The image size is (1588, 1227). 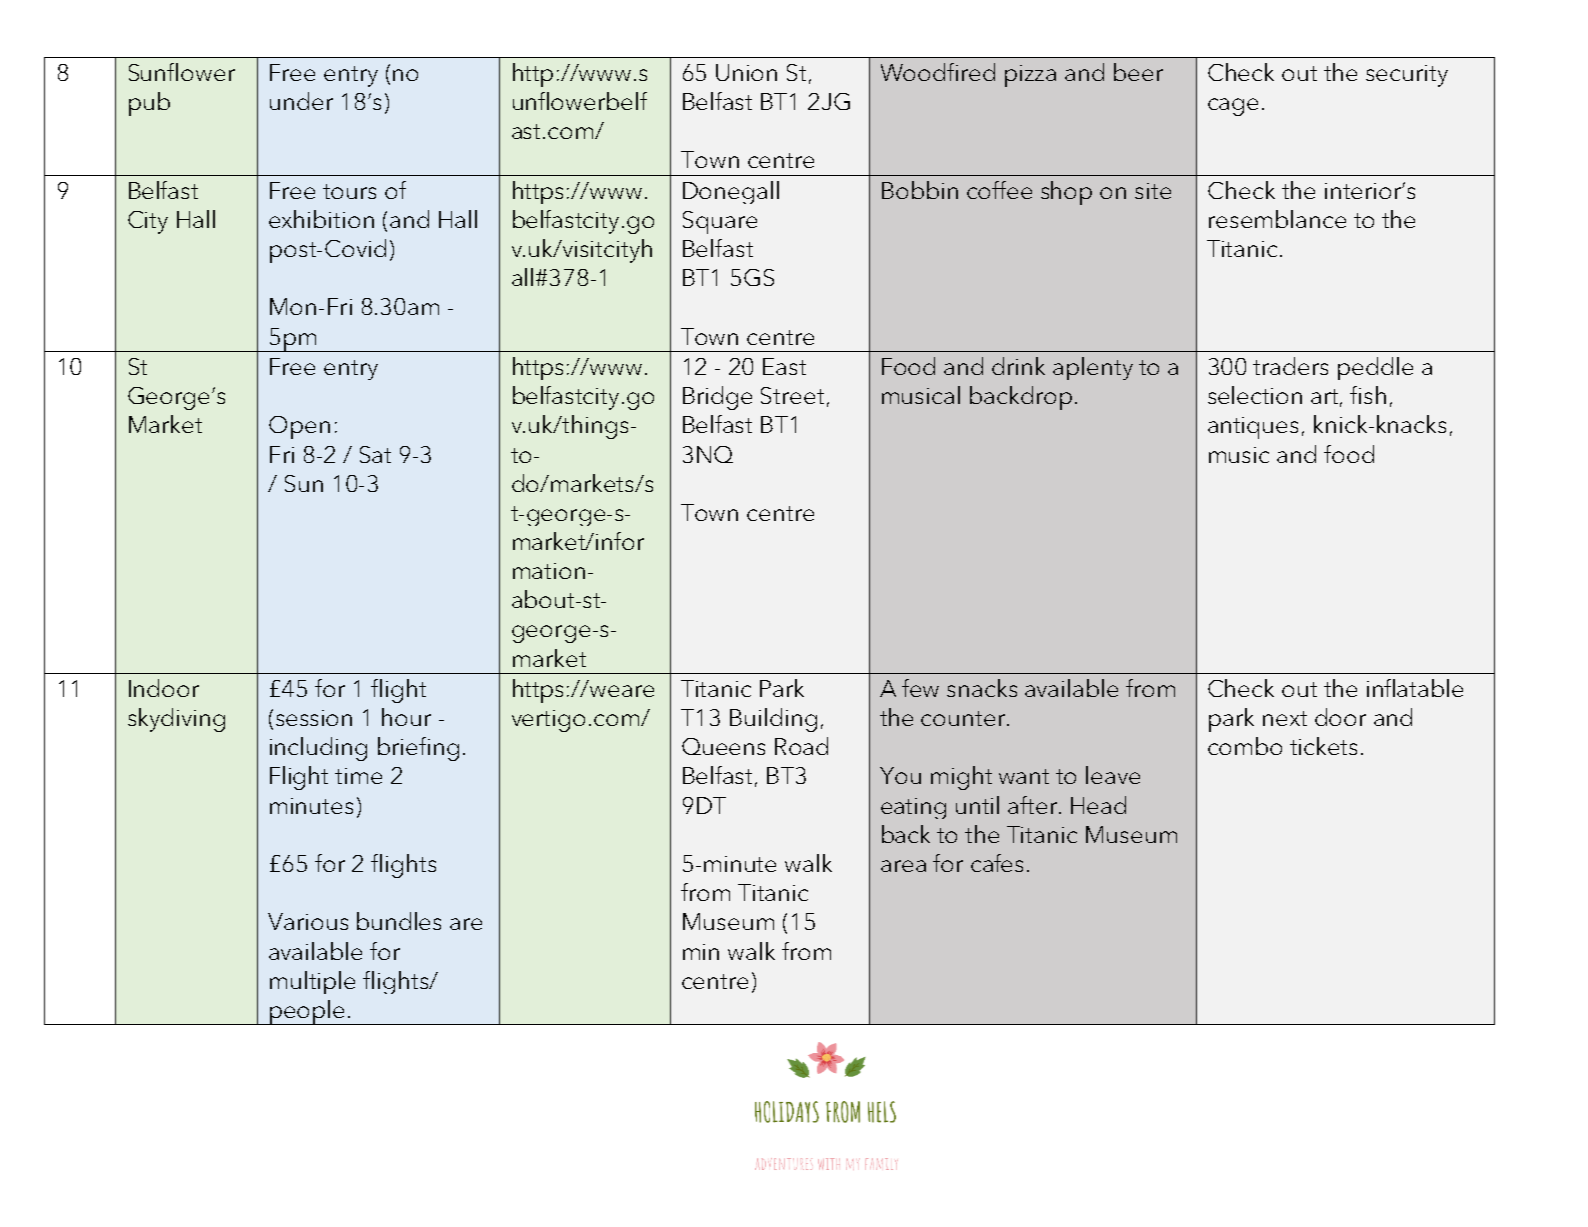 What do you see at coordinates (312, 982) in the page?
I see `multiple` at bounding box center [312, 982].
